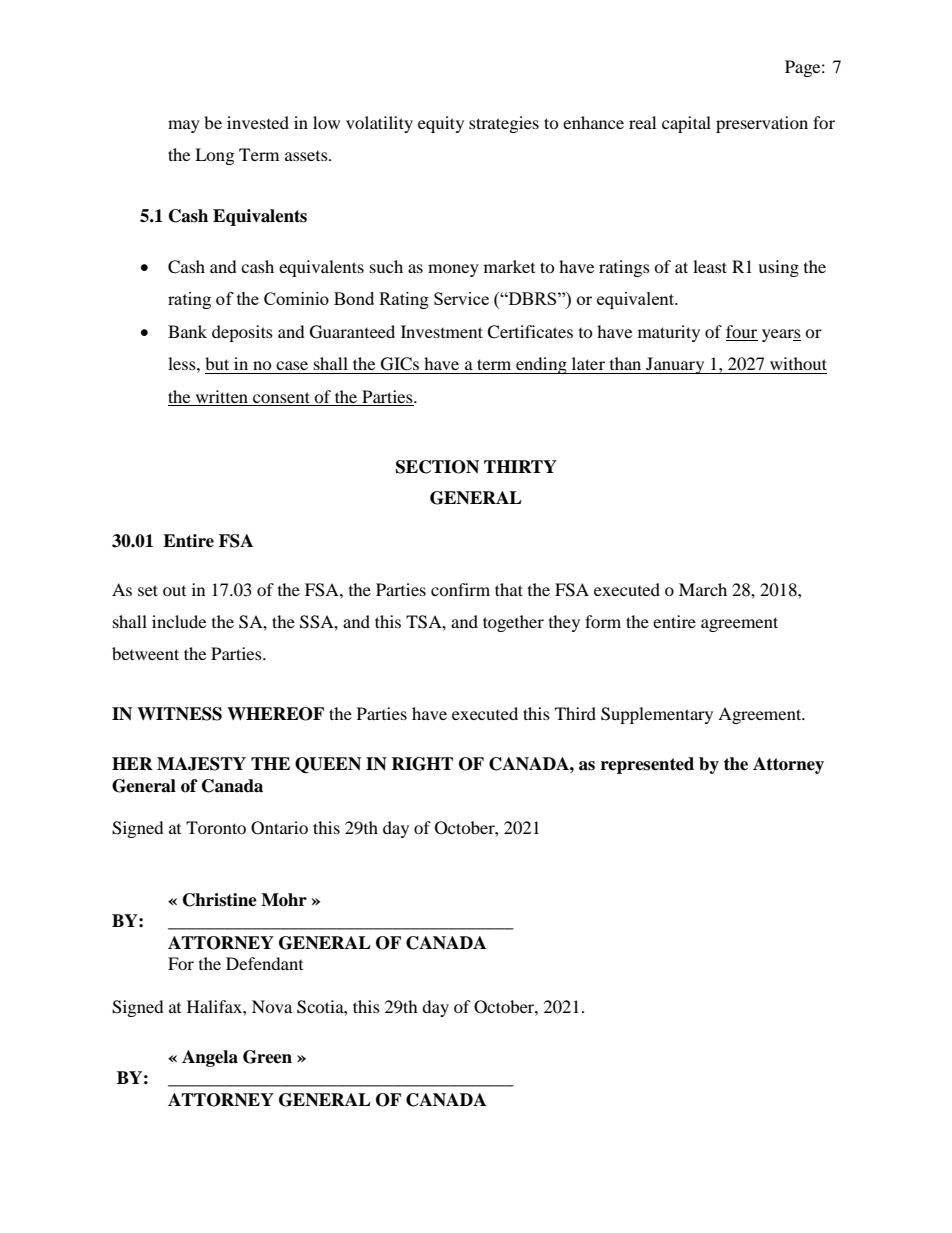  I want to click on March, so click(703, 589).
